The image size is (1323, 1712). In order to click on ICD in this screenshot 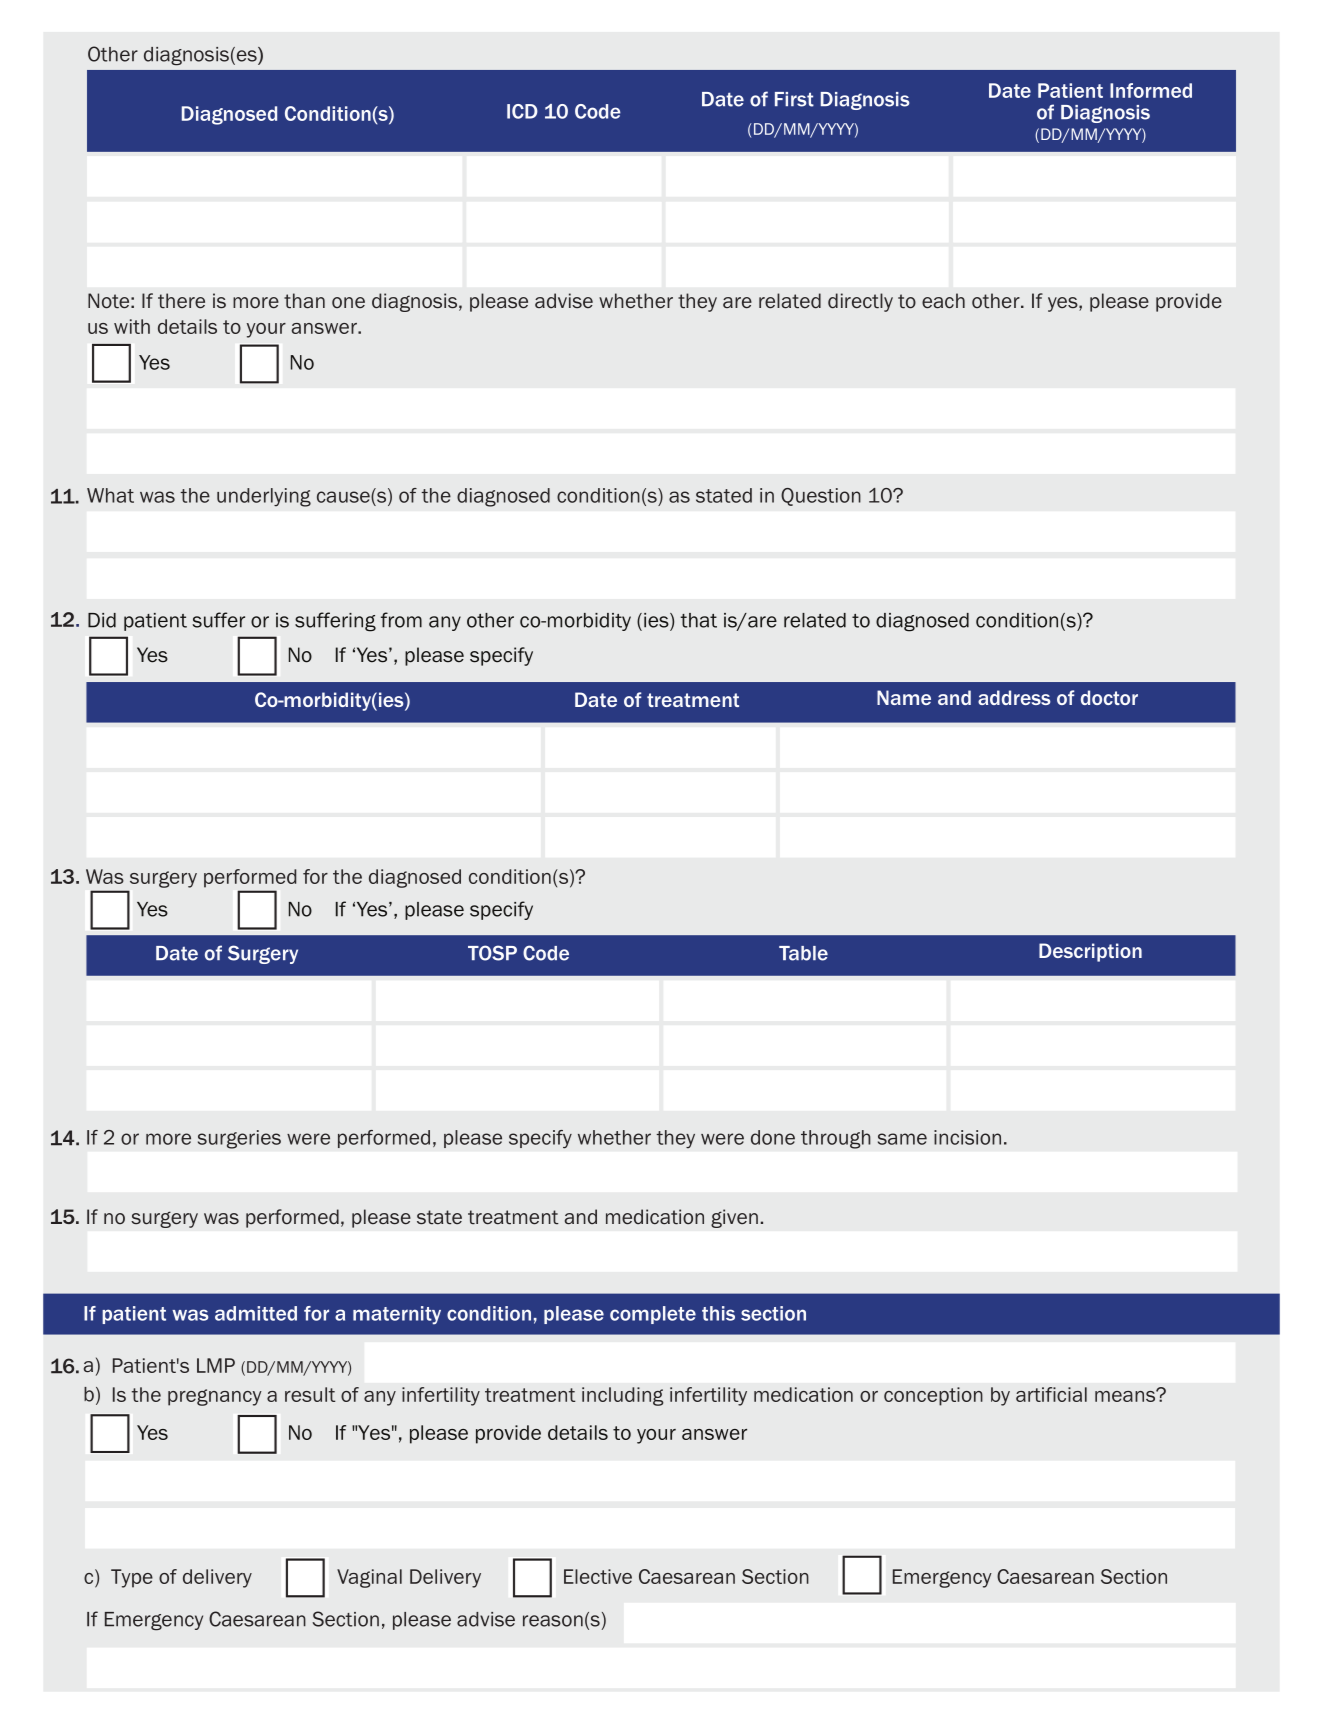, I will do `click(522, 111)`.
